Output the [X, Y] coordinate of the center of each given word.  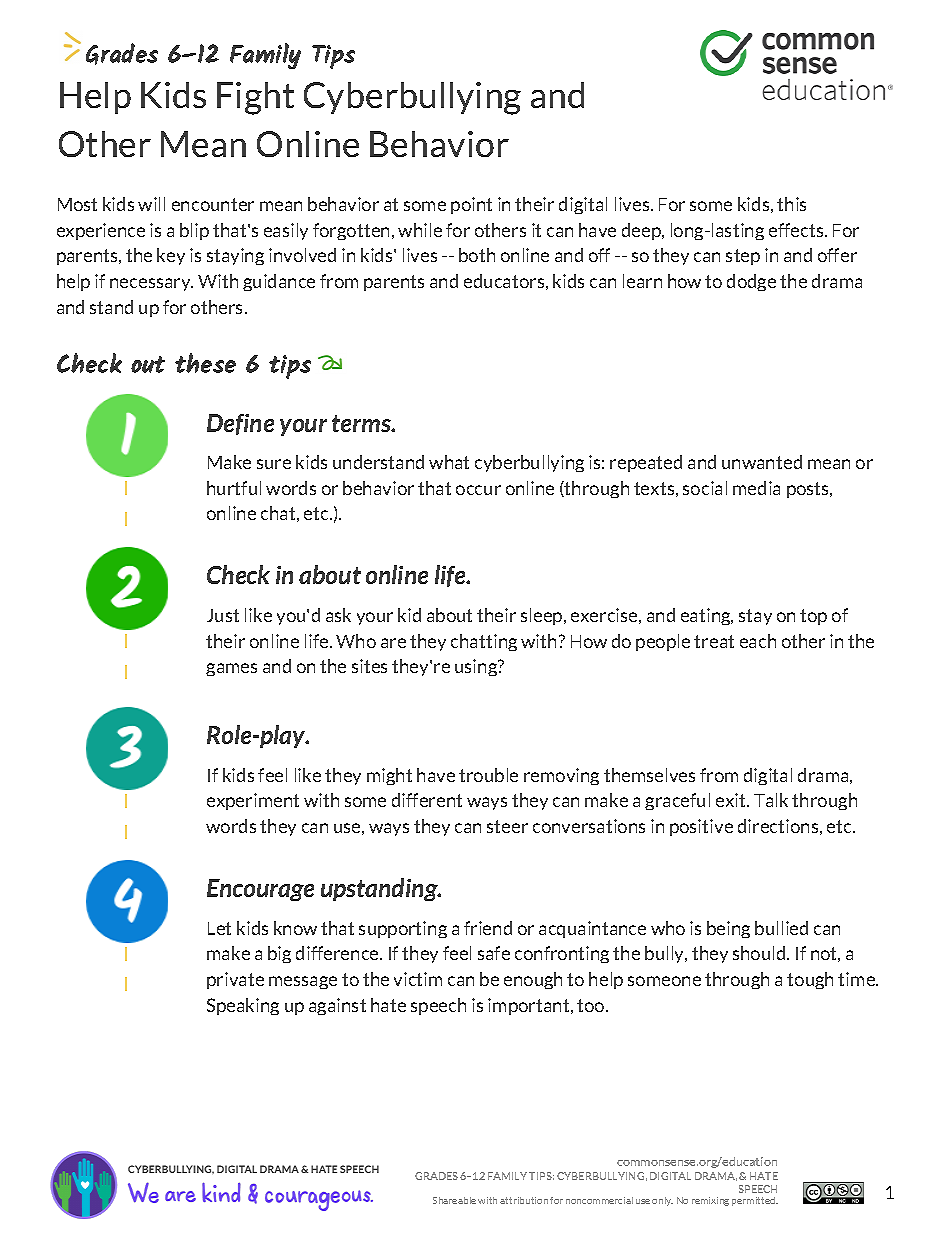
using [477, 667]
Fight [255, 98]
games [231, 669]
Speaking [243, 1006]
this [791, 204]
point [471, 205]
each [758, 641]
